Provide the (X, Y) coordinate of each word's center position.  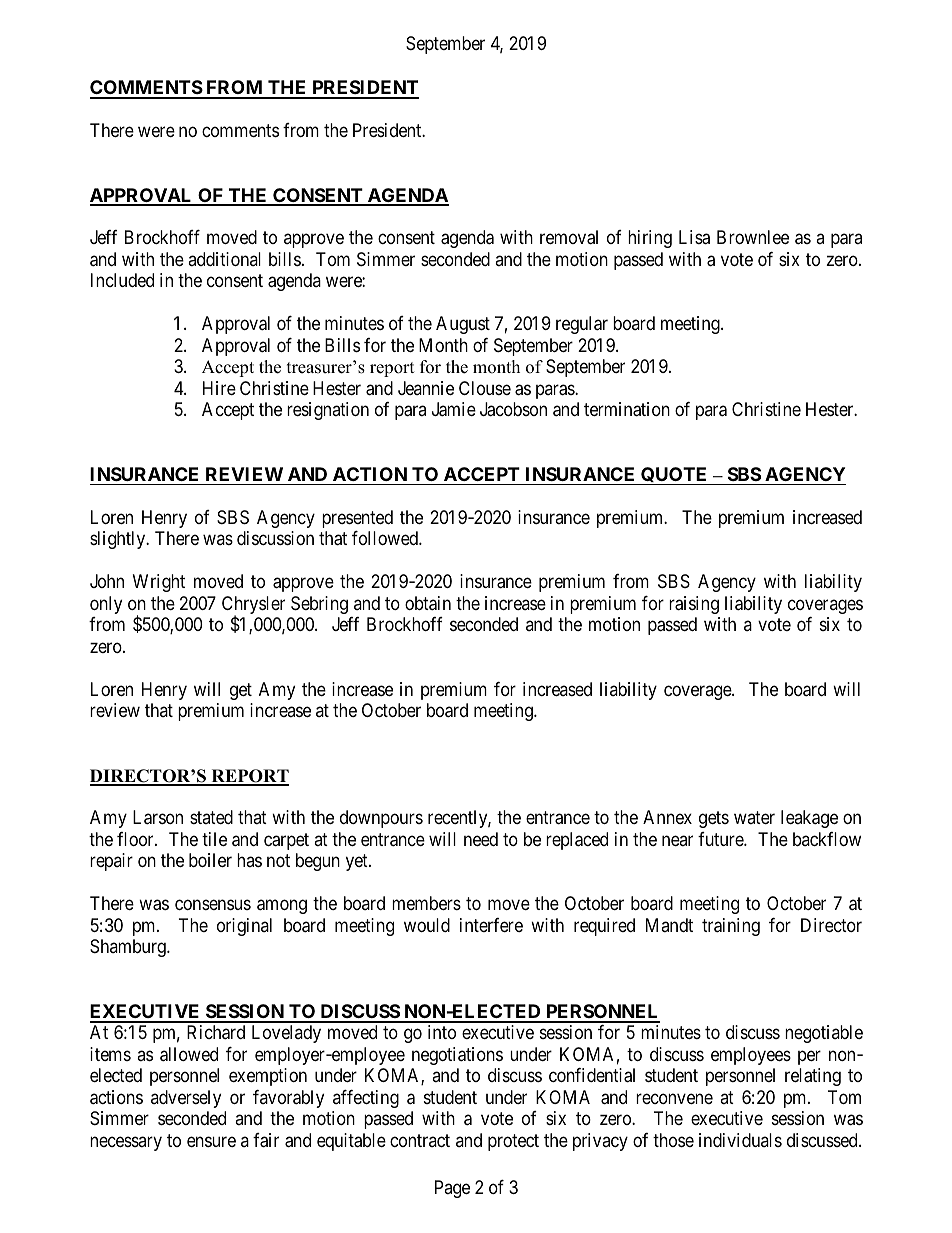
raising (694, 605)
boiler (210, 860)
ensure (211, 1141)
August (463, 325)
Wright (159, 583)
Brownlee (753, 237)
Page (452, 1189)
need (481, 839)
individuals (740, 1140)
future (721, 839)
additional (224, 259)
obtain (428, 603)
